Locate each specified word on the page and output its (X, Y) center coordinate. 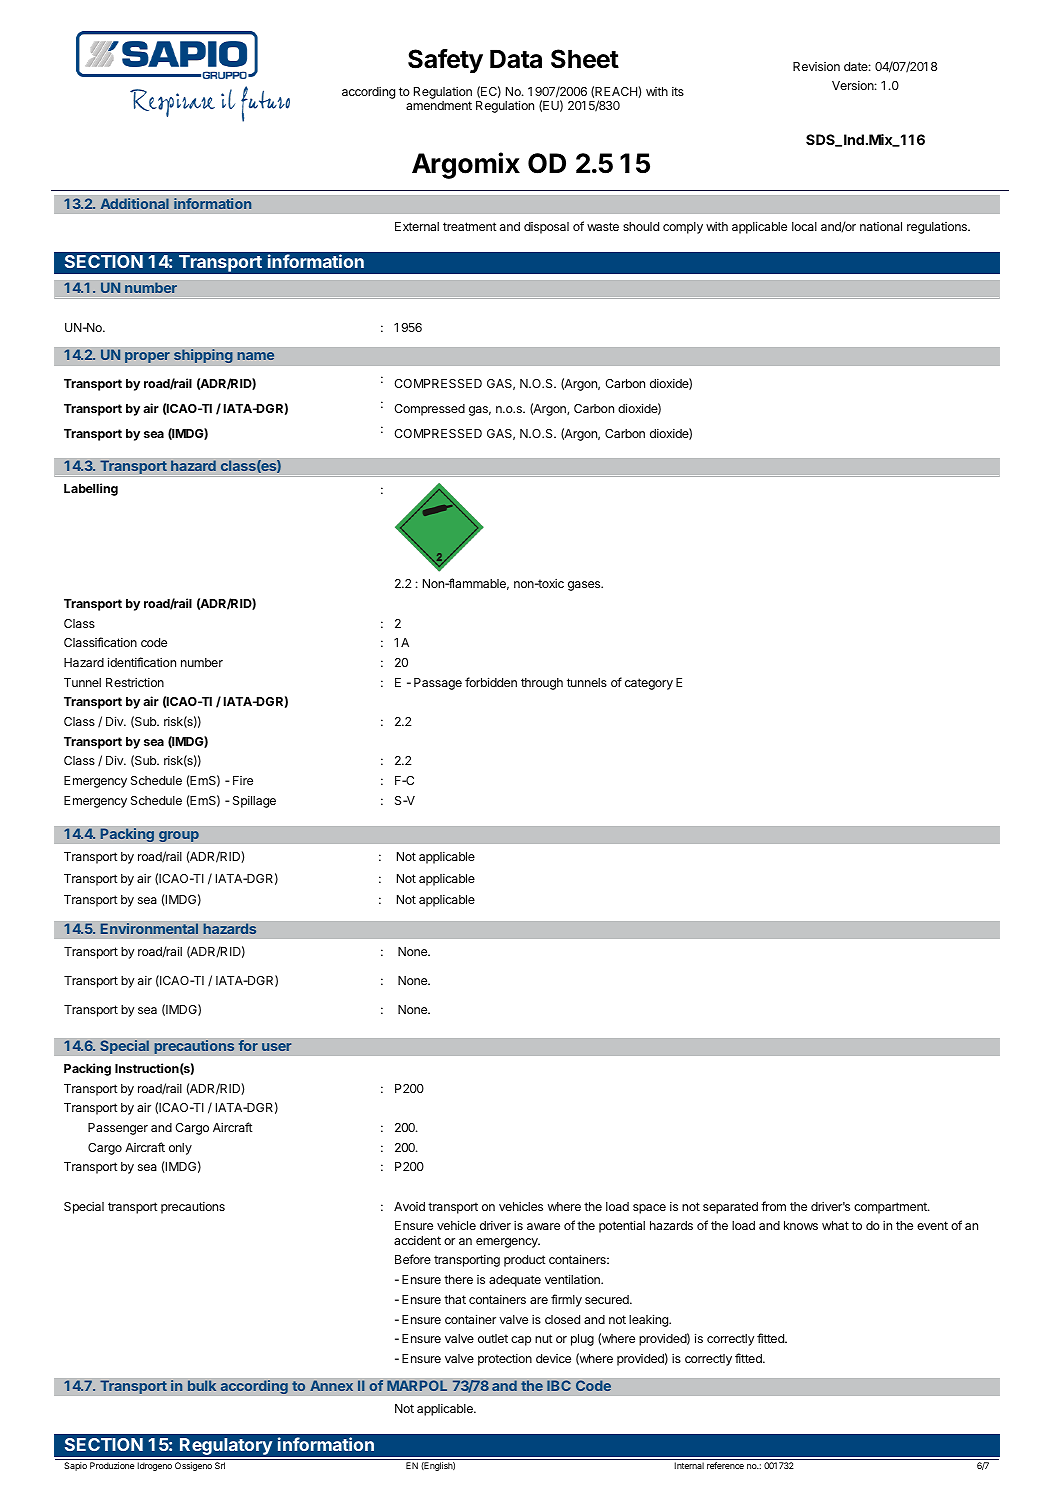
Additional (135, 203)
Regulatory (226, 1448)
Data (516, 59)
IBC (559, 1385)
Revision (816, 66)
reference (725, 1465)
